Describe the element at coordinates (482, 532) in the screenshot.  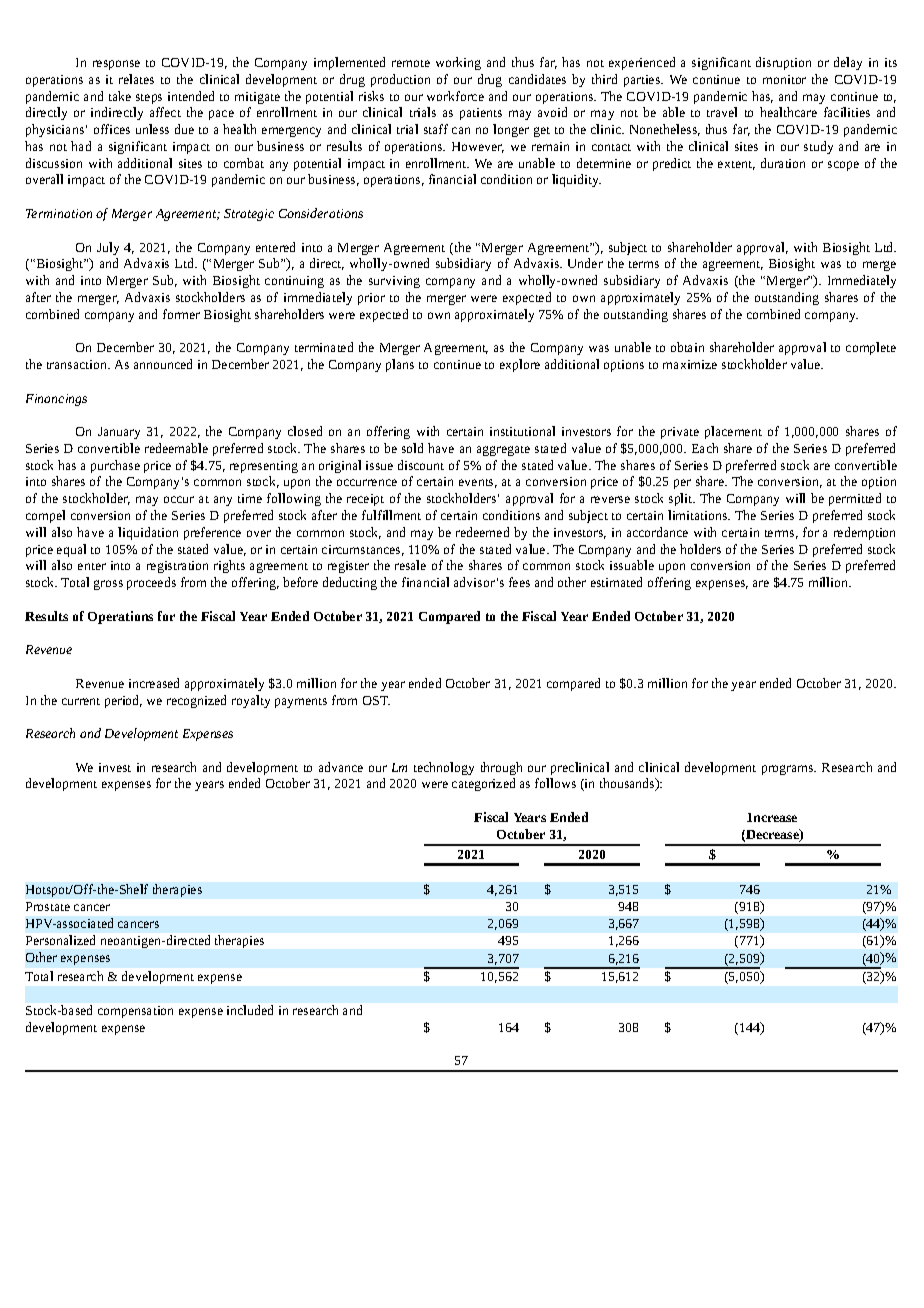
I see `redeemed` at that location.
